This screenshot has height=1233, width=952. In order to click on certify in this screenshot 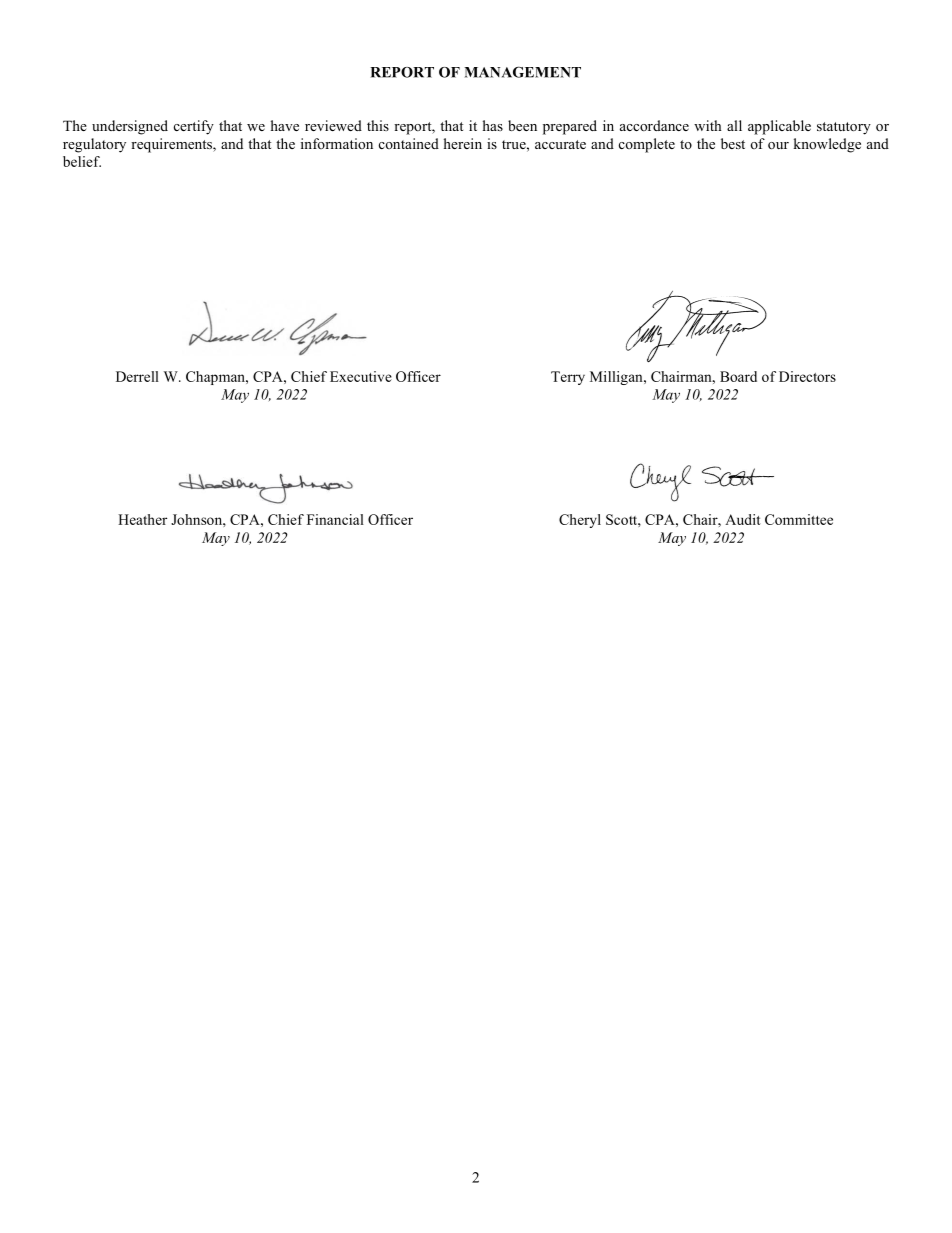, I will do `click(194, 127)`.
